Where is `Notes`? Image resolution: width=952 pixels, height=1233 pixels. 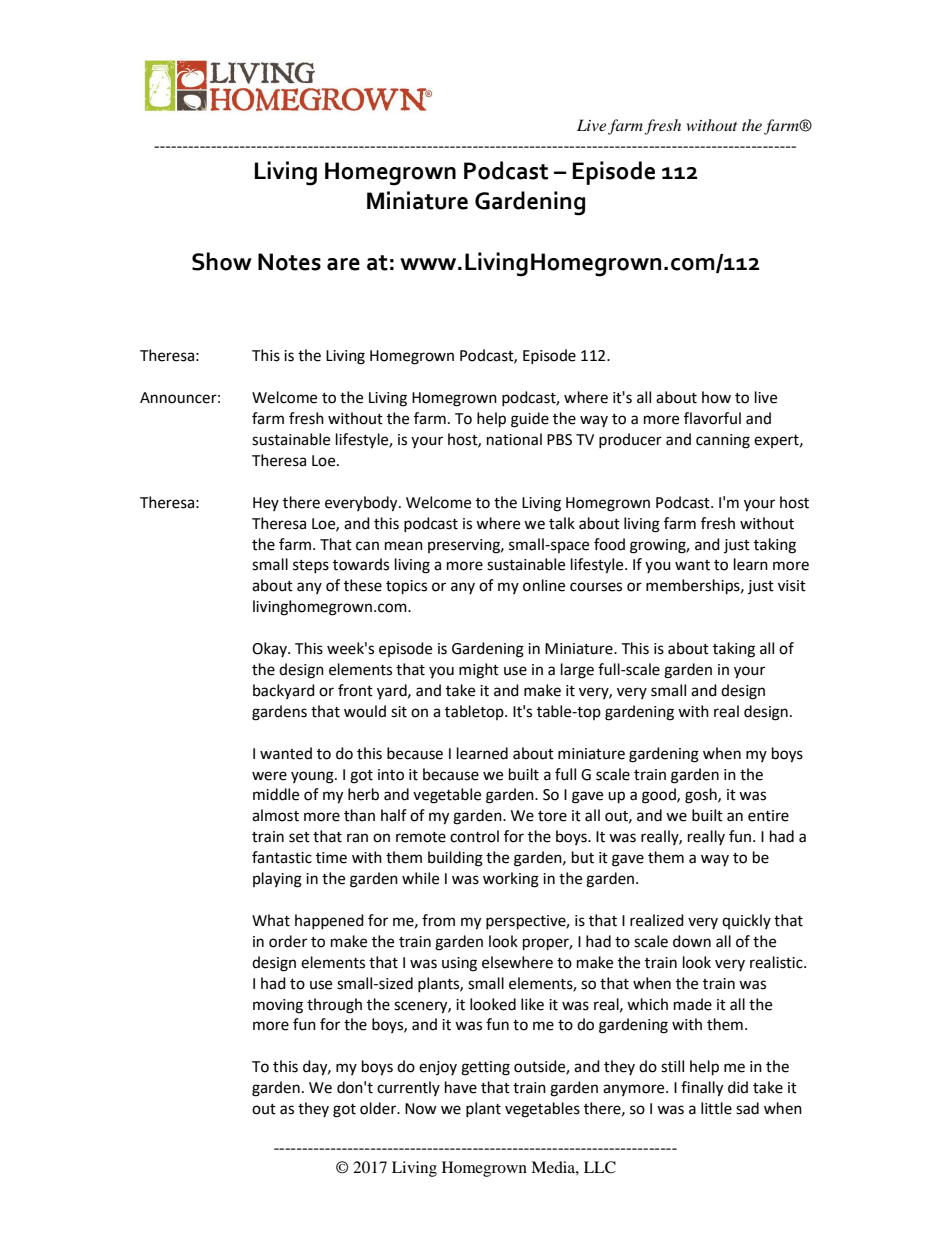 Notes is located at coordinates (289, 262).
